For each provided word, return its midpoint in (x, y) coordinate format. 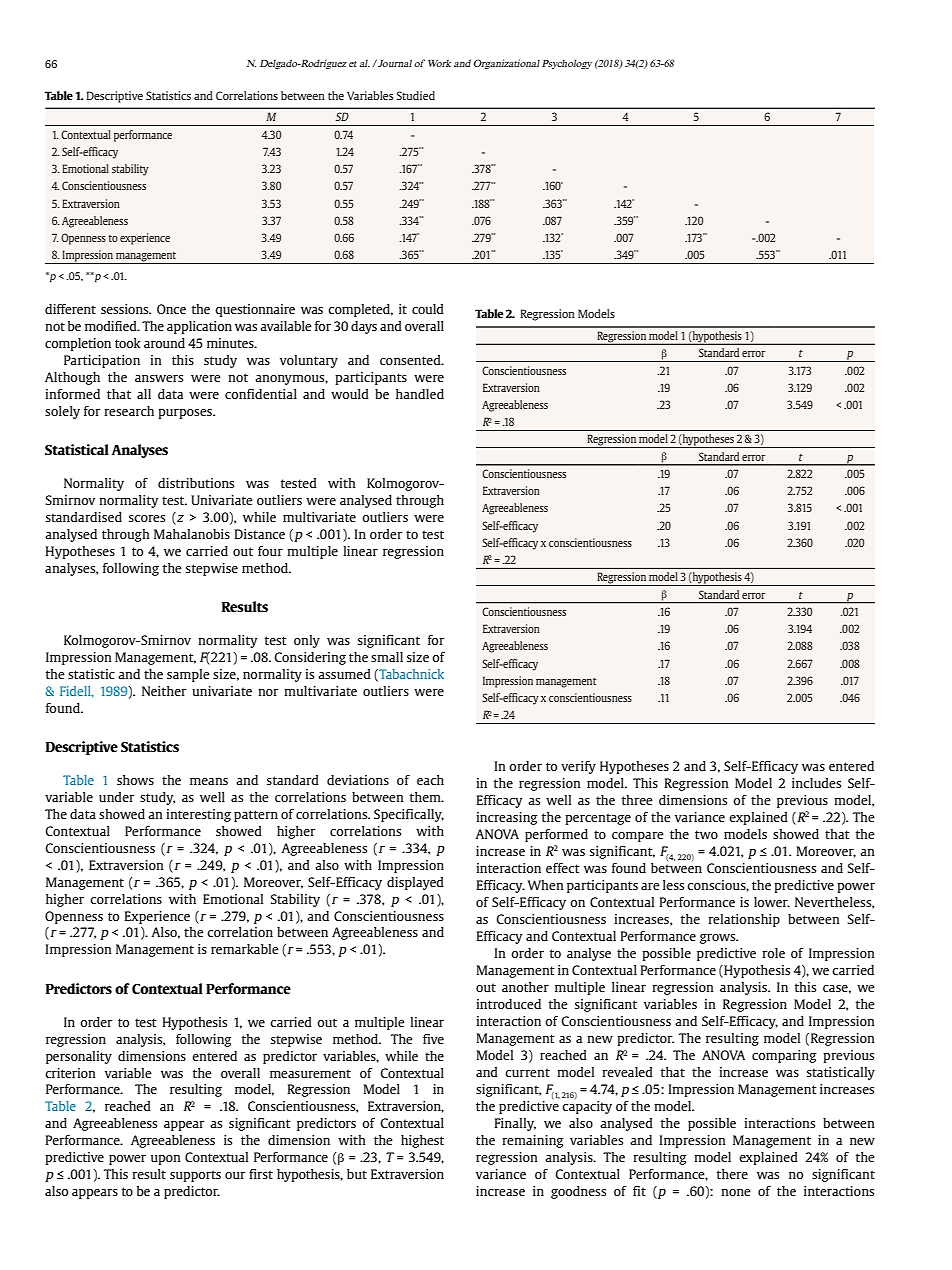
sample (188, 675)
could (428, 309)
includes (816, 783)
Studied (415, 95)
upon (166, 1160)
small (387, 657)
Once (171, 309)
